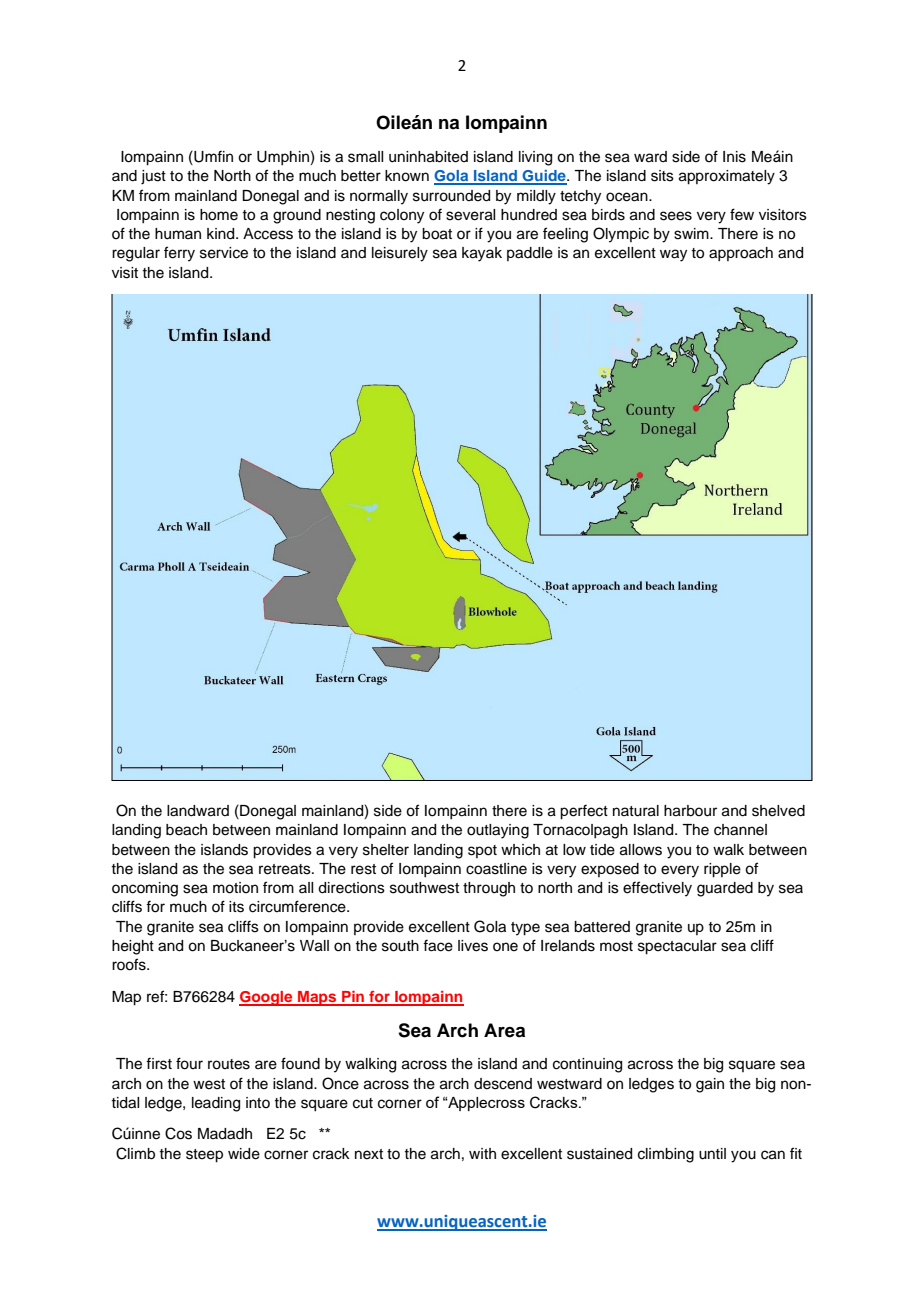 The height and width of the document is (1308, 924). Describe the element at coordinates (673, 255) in the document. I see `way` at that location.
